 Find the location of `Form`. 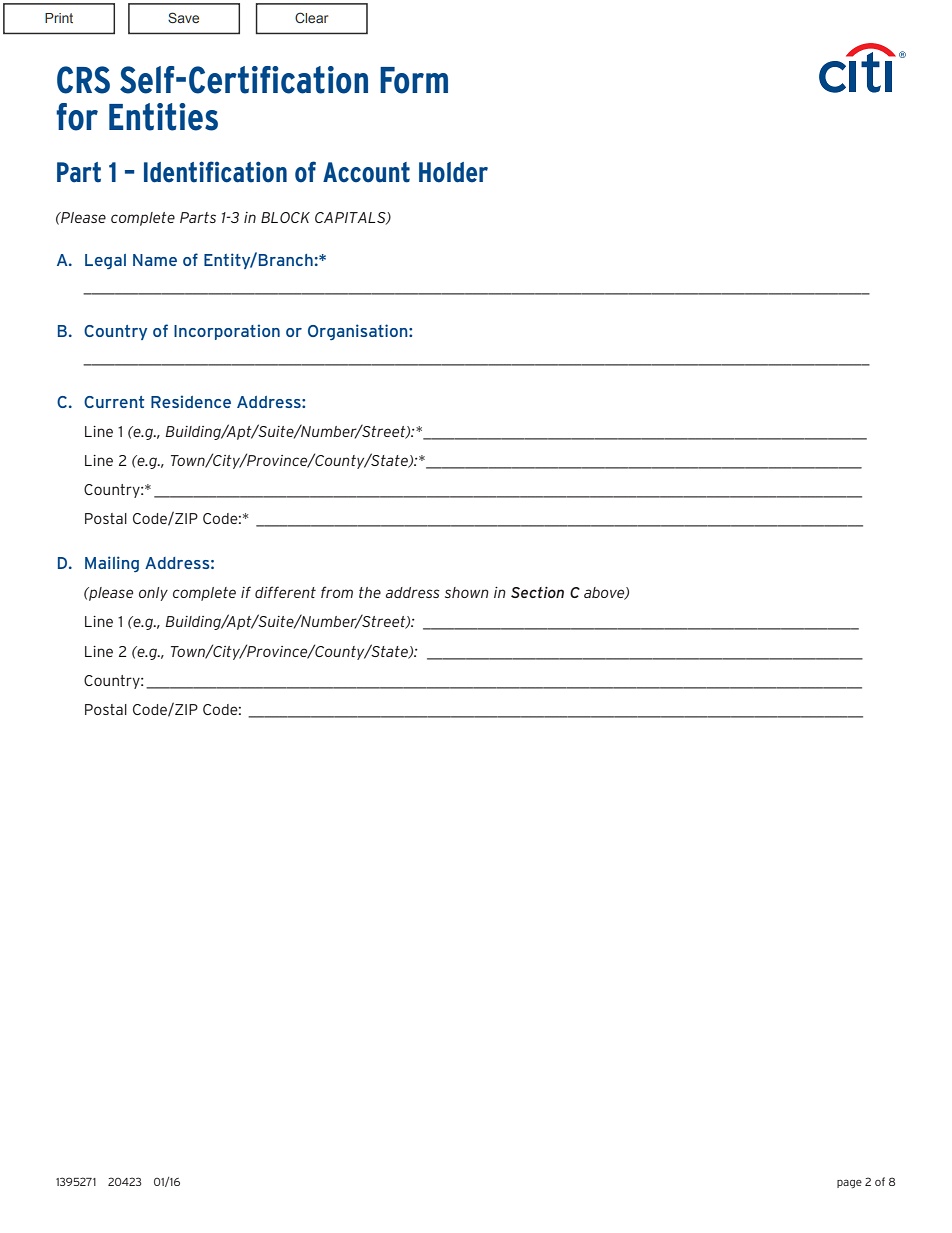

Form is located at coordinates (414, 80).
